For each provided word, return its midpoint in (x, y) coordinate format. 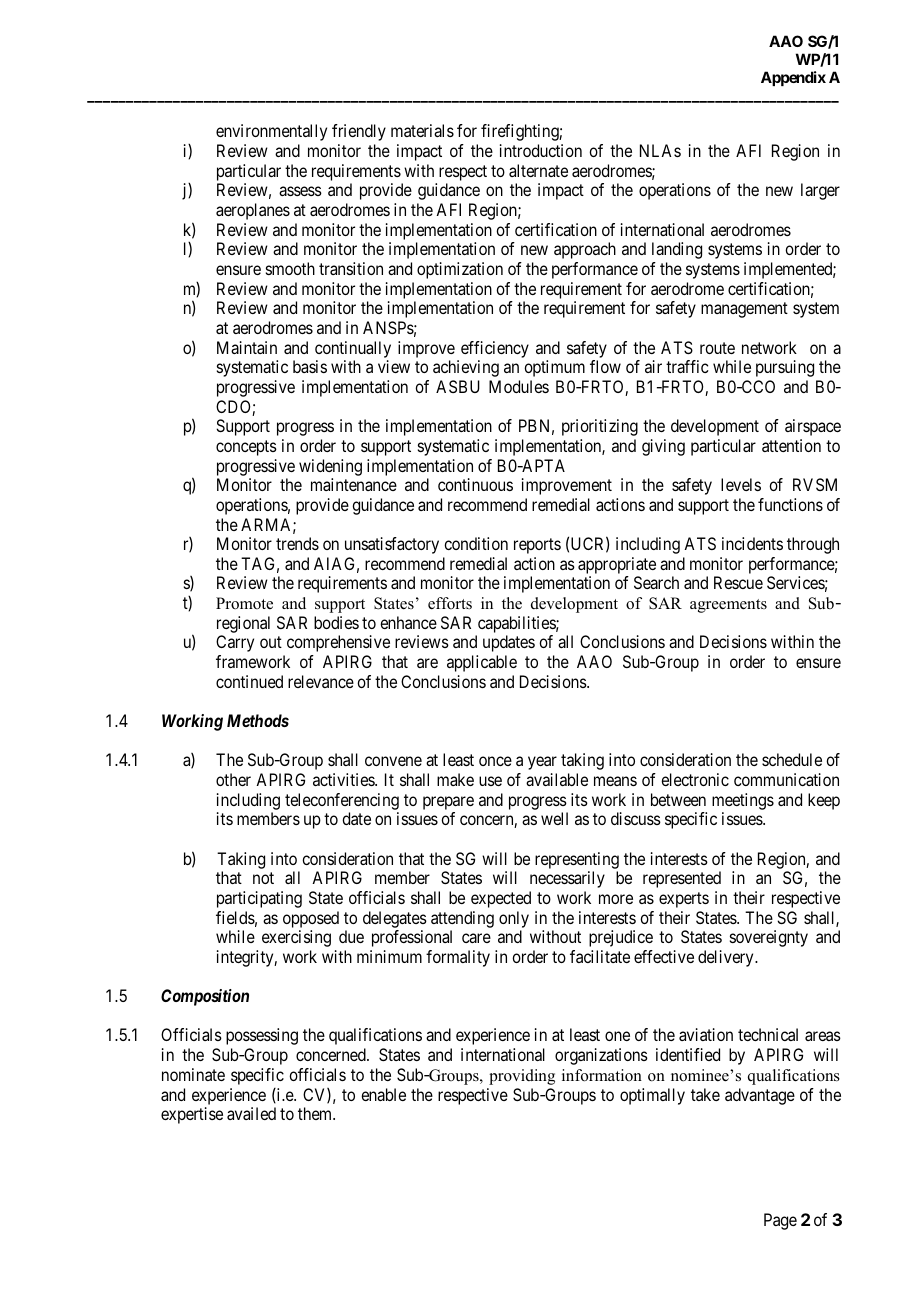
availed (251, 1113)
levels (741, 484)
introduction (541, 150)
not (263, 878)
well (554, 818)
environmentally (271, 132)
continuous (475, 484)
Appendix (793, 78)
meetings (743, 801)
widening (330, 467)
